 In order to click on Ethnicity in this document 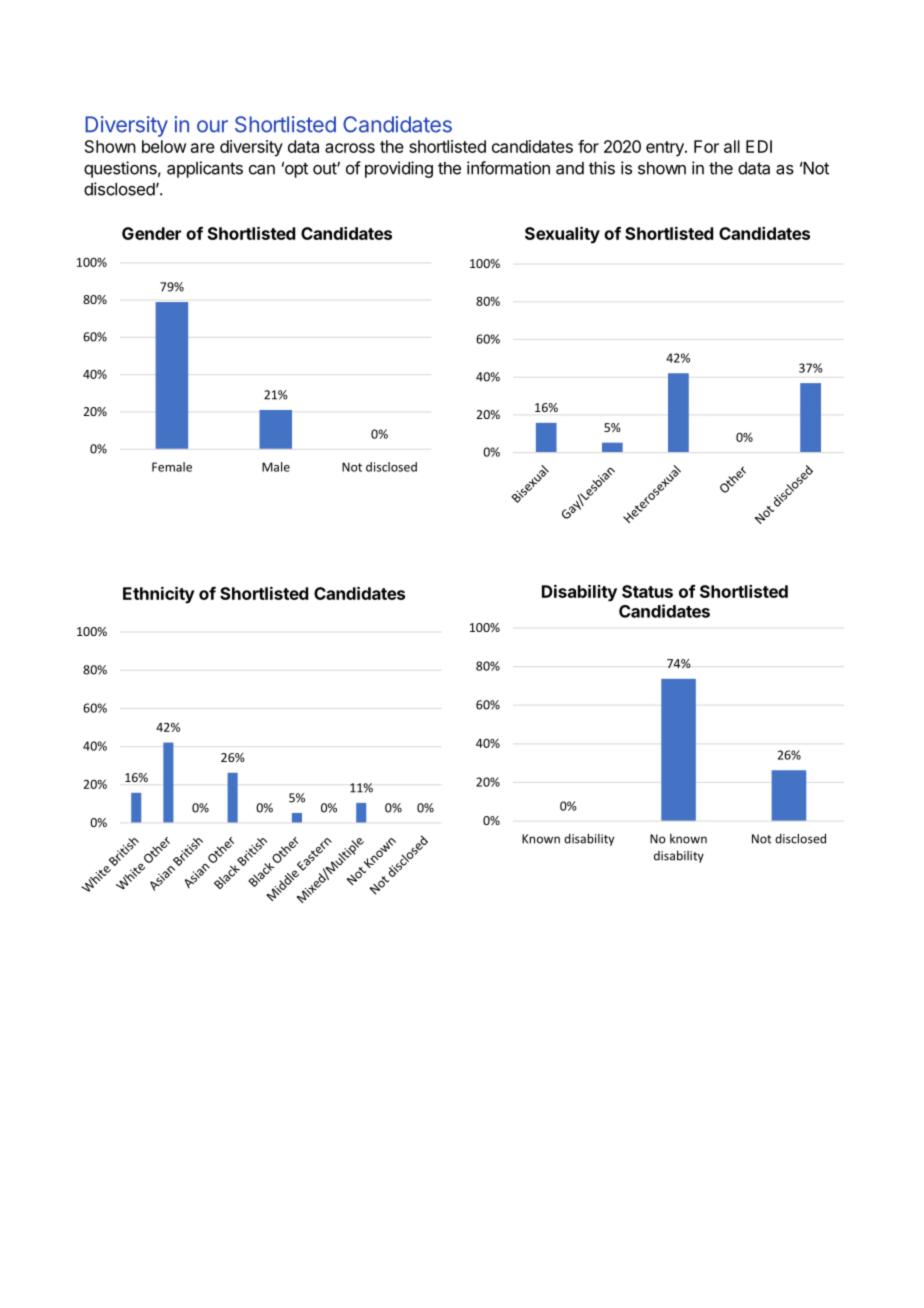, I will do `click(159, 595)`.
